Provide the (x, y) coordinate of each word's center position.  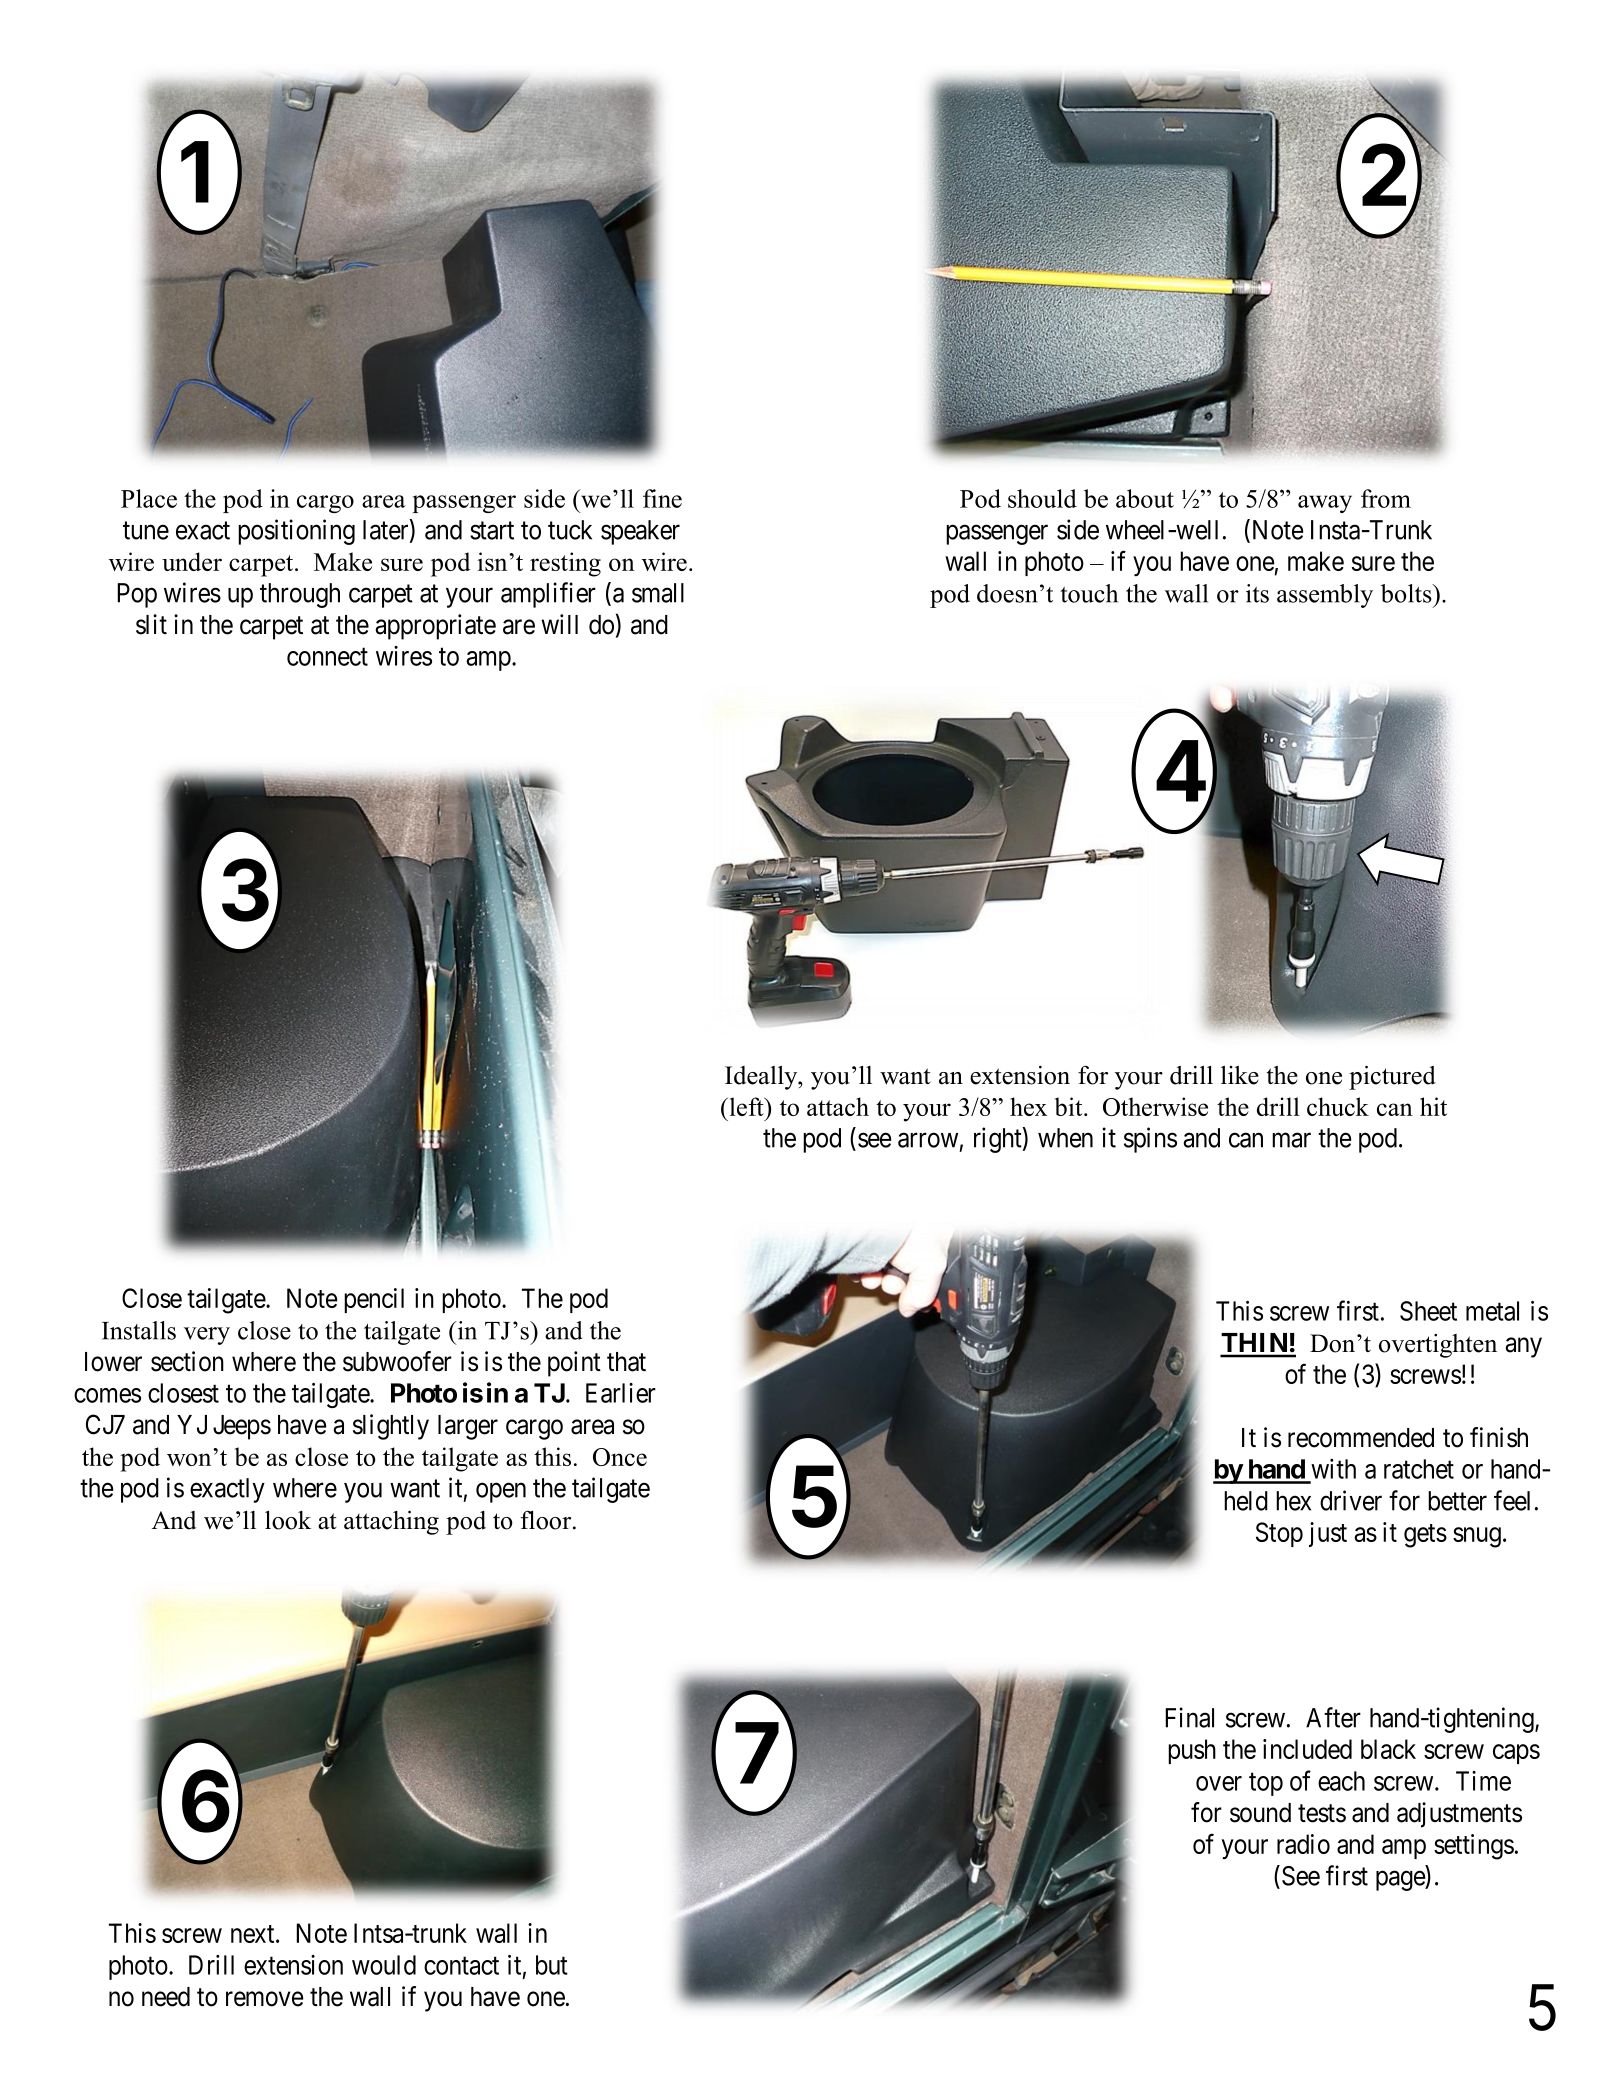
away (1325, 504)
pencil (374, 1300)
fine (662, 498)
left (746, 1106)
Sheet (1428, 1311)
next (254, 1934)
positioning (296, 532)
